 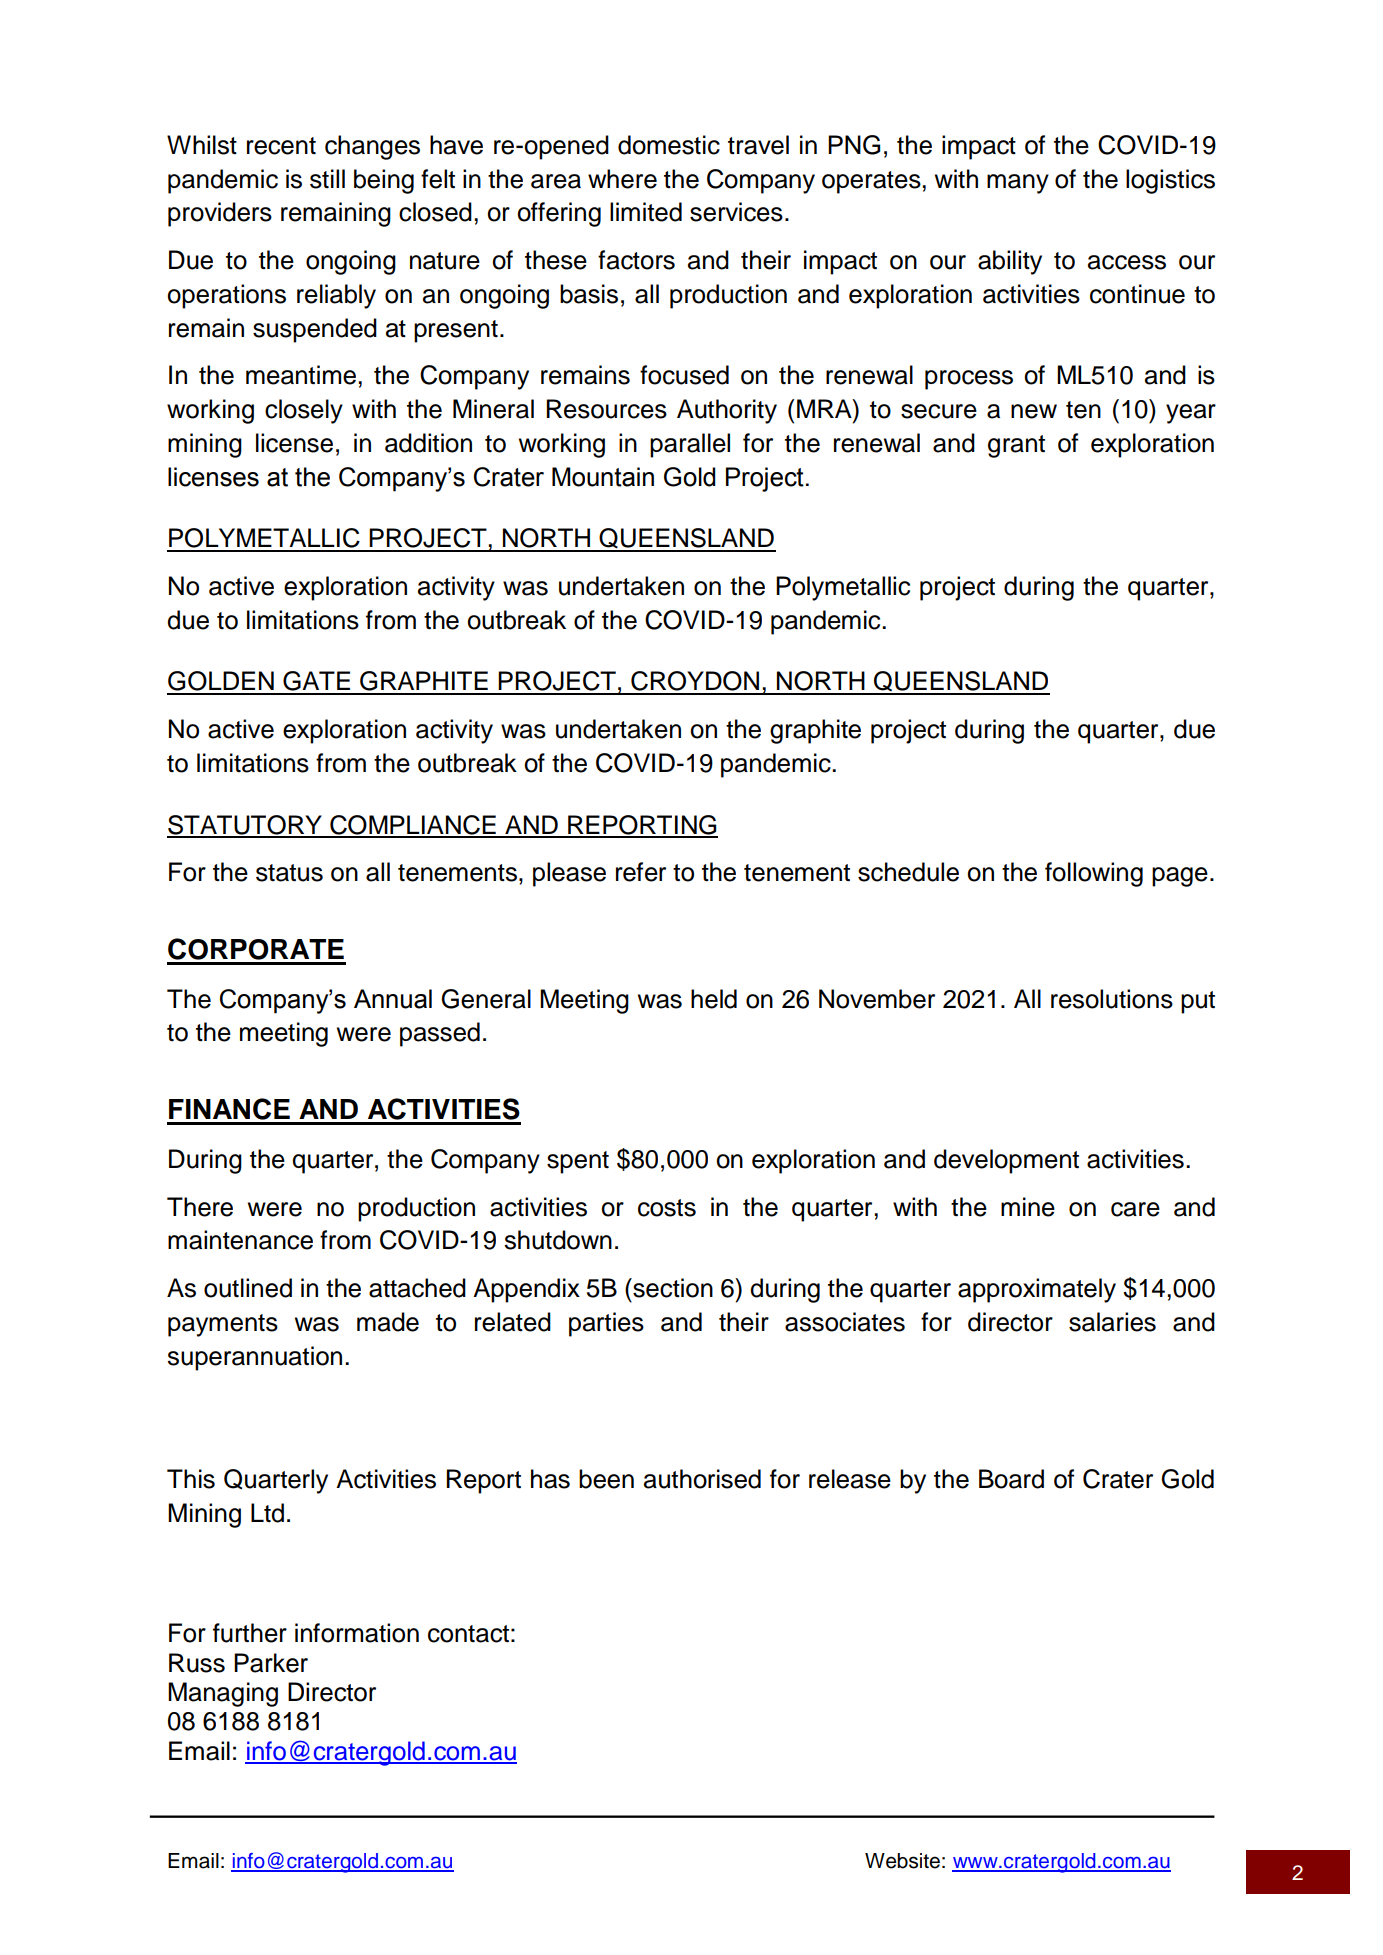 I want to click on following, so click(x=1094, y=874).
